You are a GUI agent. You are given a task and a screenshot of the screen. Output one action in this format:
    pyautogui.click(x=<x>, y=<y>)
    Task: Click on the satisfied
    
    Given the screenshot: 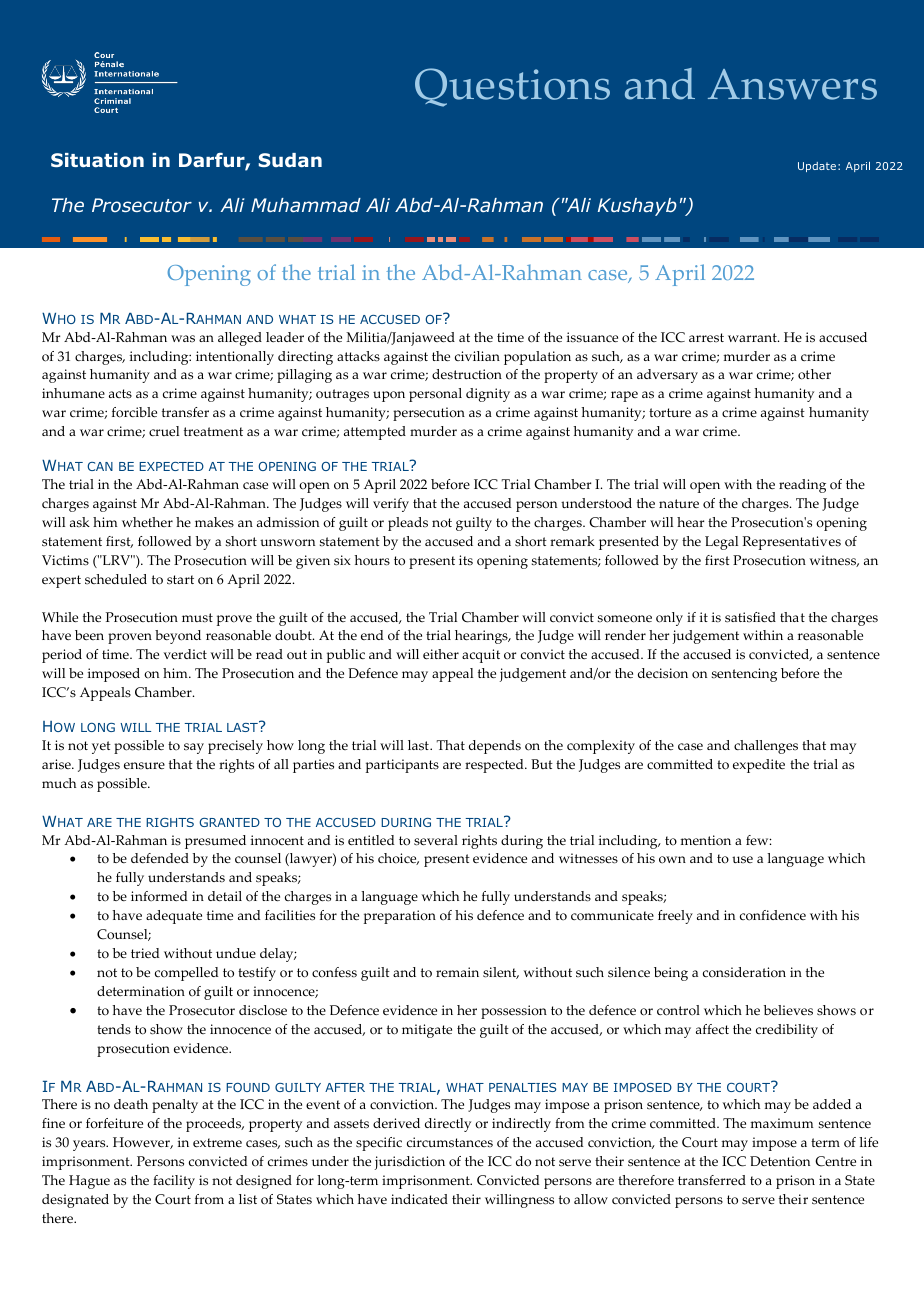 What is the action you would take?
    pyautogui.click(x=750, y=617)
